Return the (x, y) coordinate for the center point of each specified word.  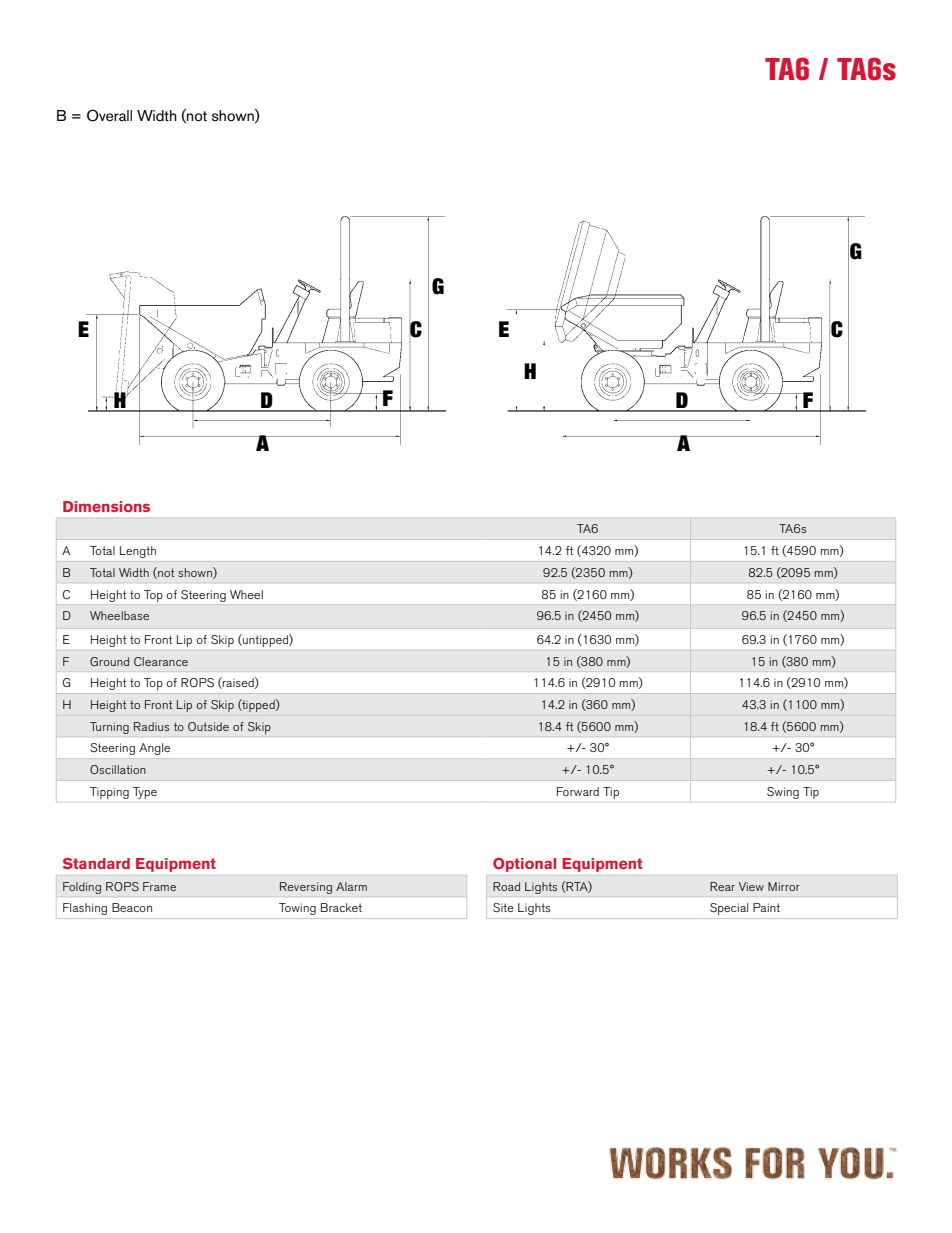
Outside (208, 726)
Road (506, 886)
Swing (783, 793)
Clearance (161, 661)
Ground (109, 661)
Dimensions (106, 506)
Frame (159, 886)
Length (138, 552)
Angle (154, 749)
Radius (151, 726)
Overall (109, 115)
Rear (722, 886)
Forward (578, 791)
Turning (109, 728)
